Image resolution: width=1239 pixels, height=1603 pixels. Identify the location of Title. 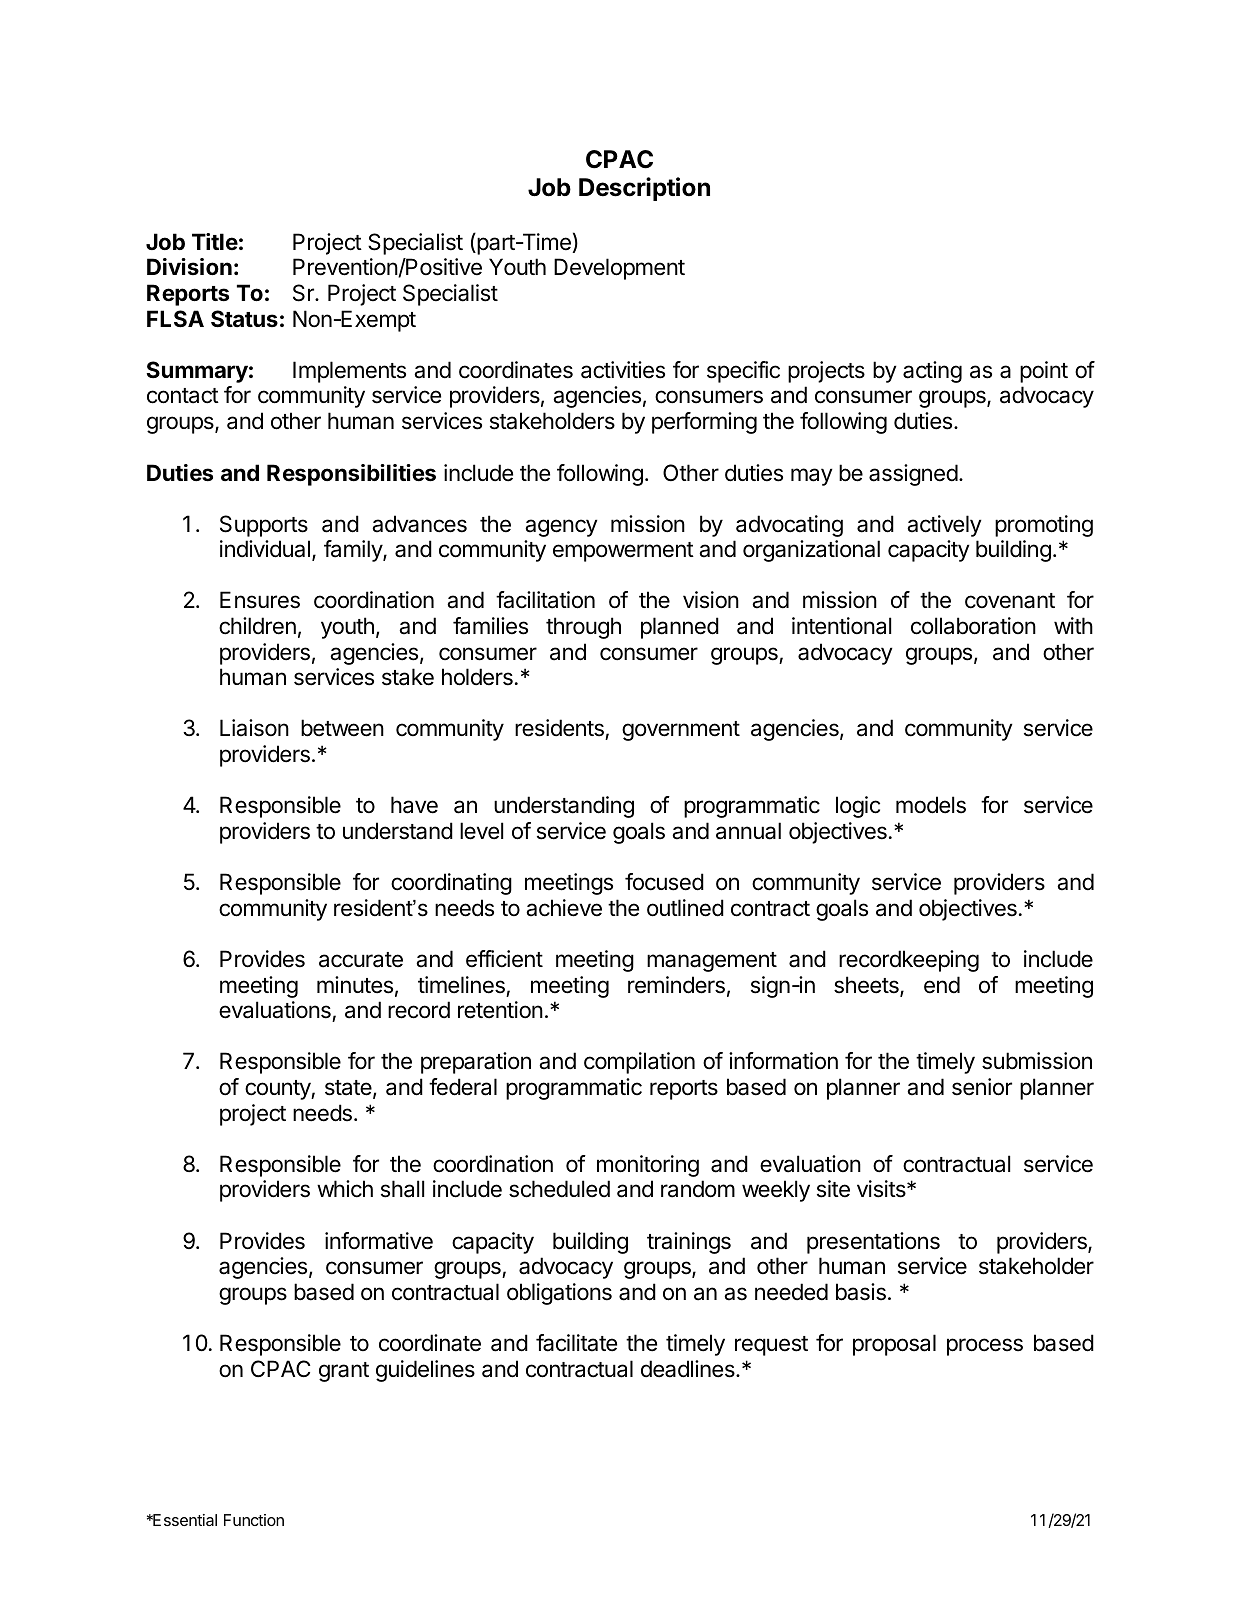
(215, 241).
